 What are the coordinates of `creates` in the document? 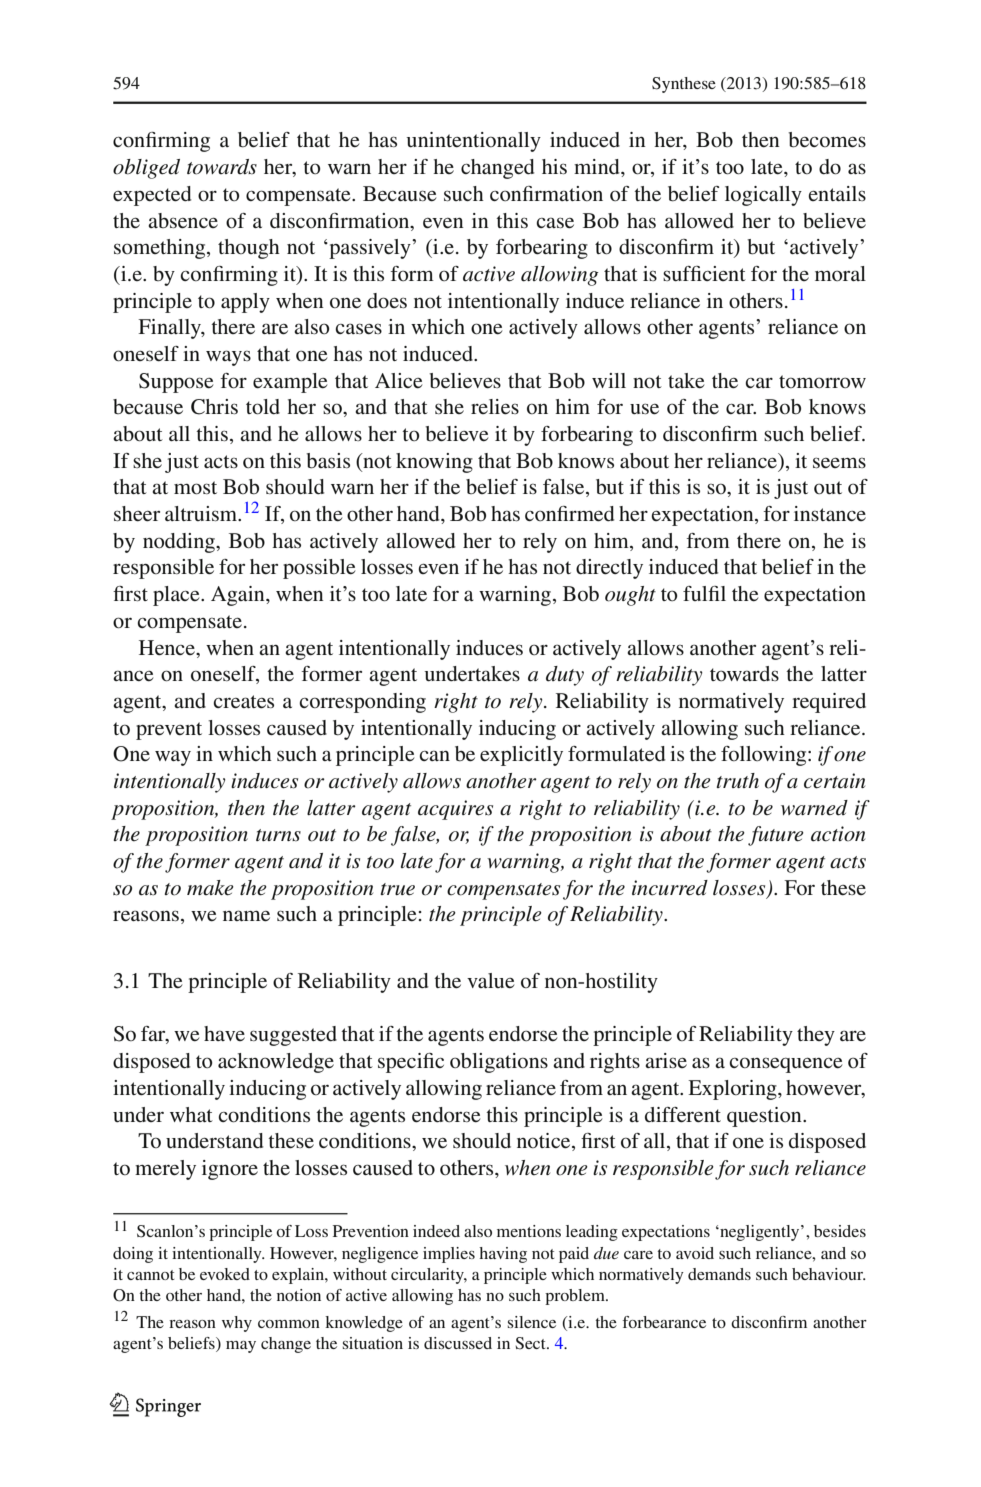 It's located at (243, 702).
